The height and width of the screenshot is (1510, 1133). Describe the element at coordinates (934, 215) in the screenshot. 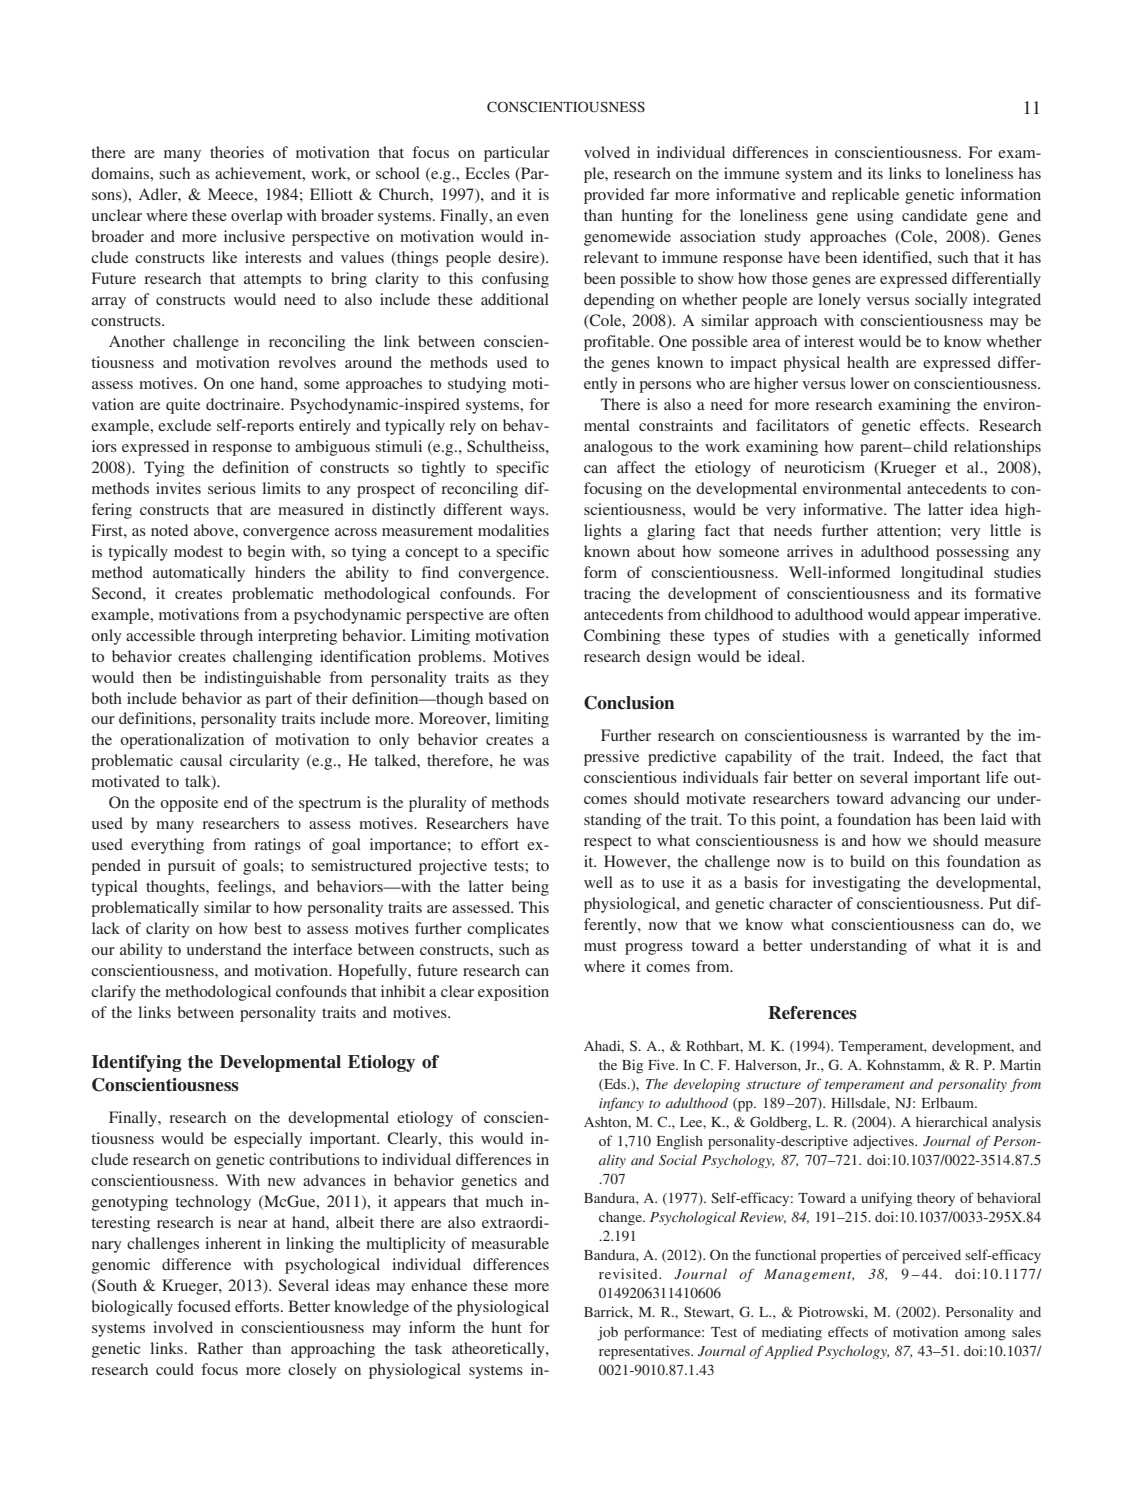

I see `candidate` at that location.
